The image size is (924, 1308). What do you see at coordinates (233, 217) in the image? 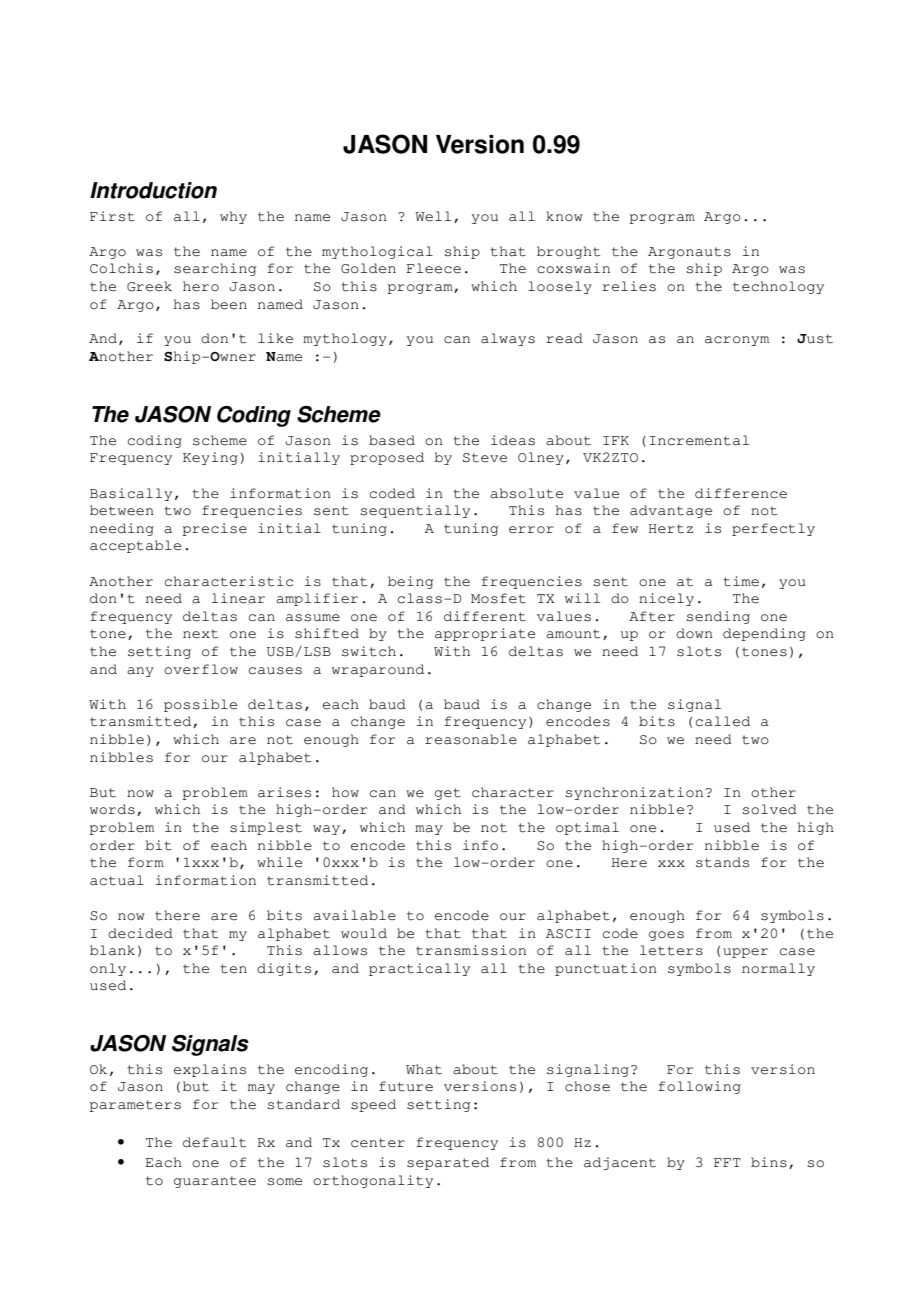
I see `why` at bounding box center [233, 217].
